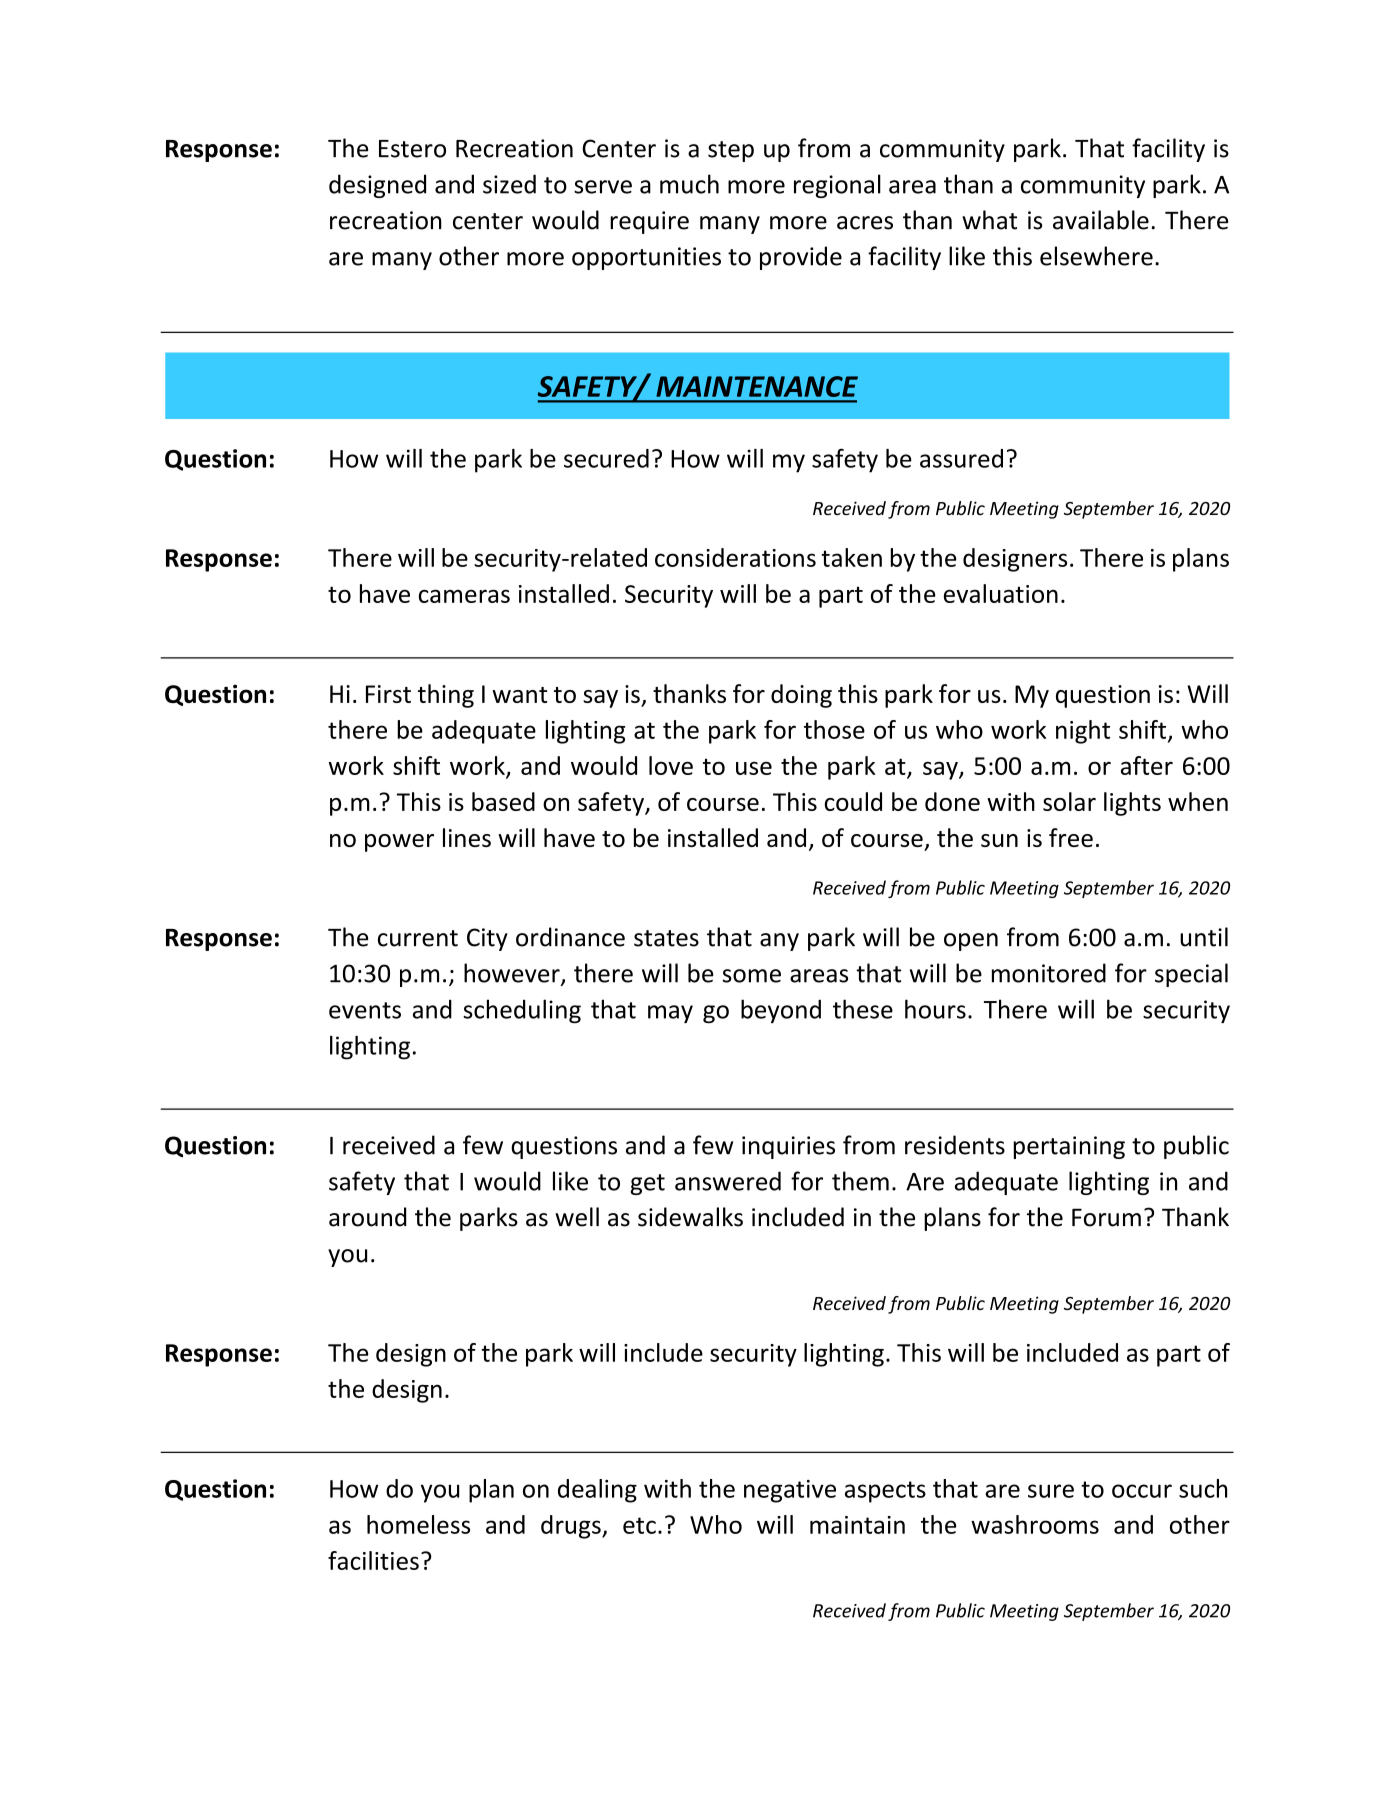  What do you see at coordinates (1001, 593) in the image?
I see `evaluation` at bounding box center [1001, 593].
